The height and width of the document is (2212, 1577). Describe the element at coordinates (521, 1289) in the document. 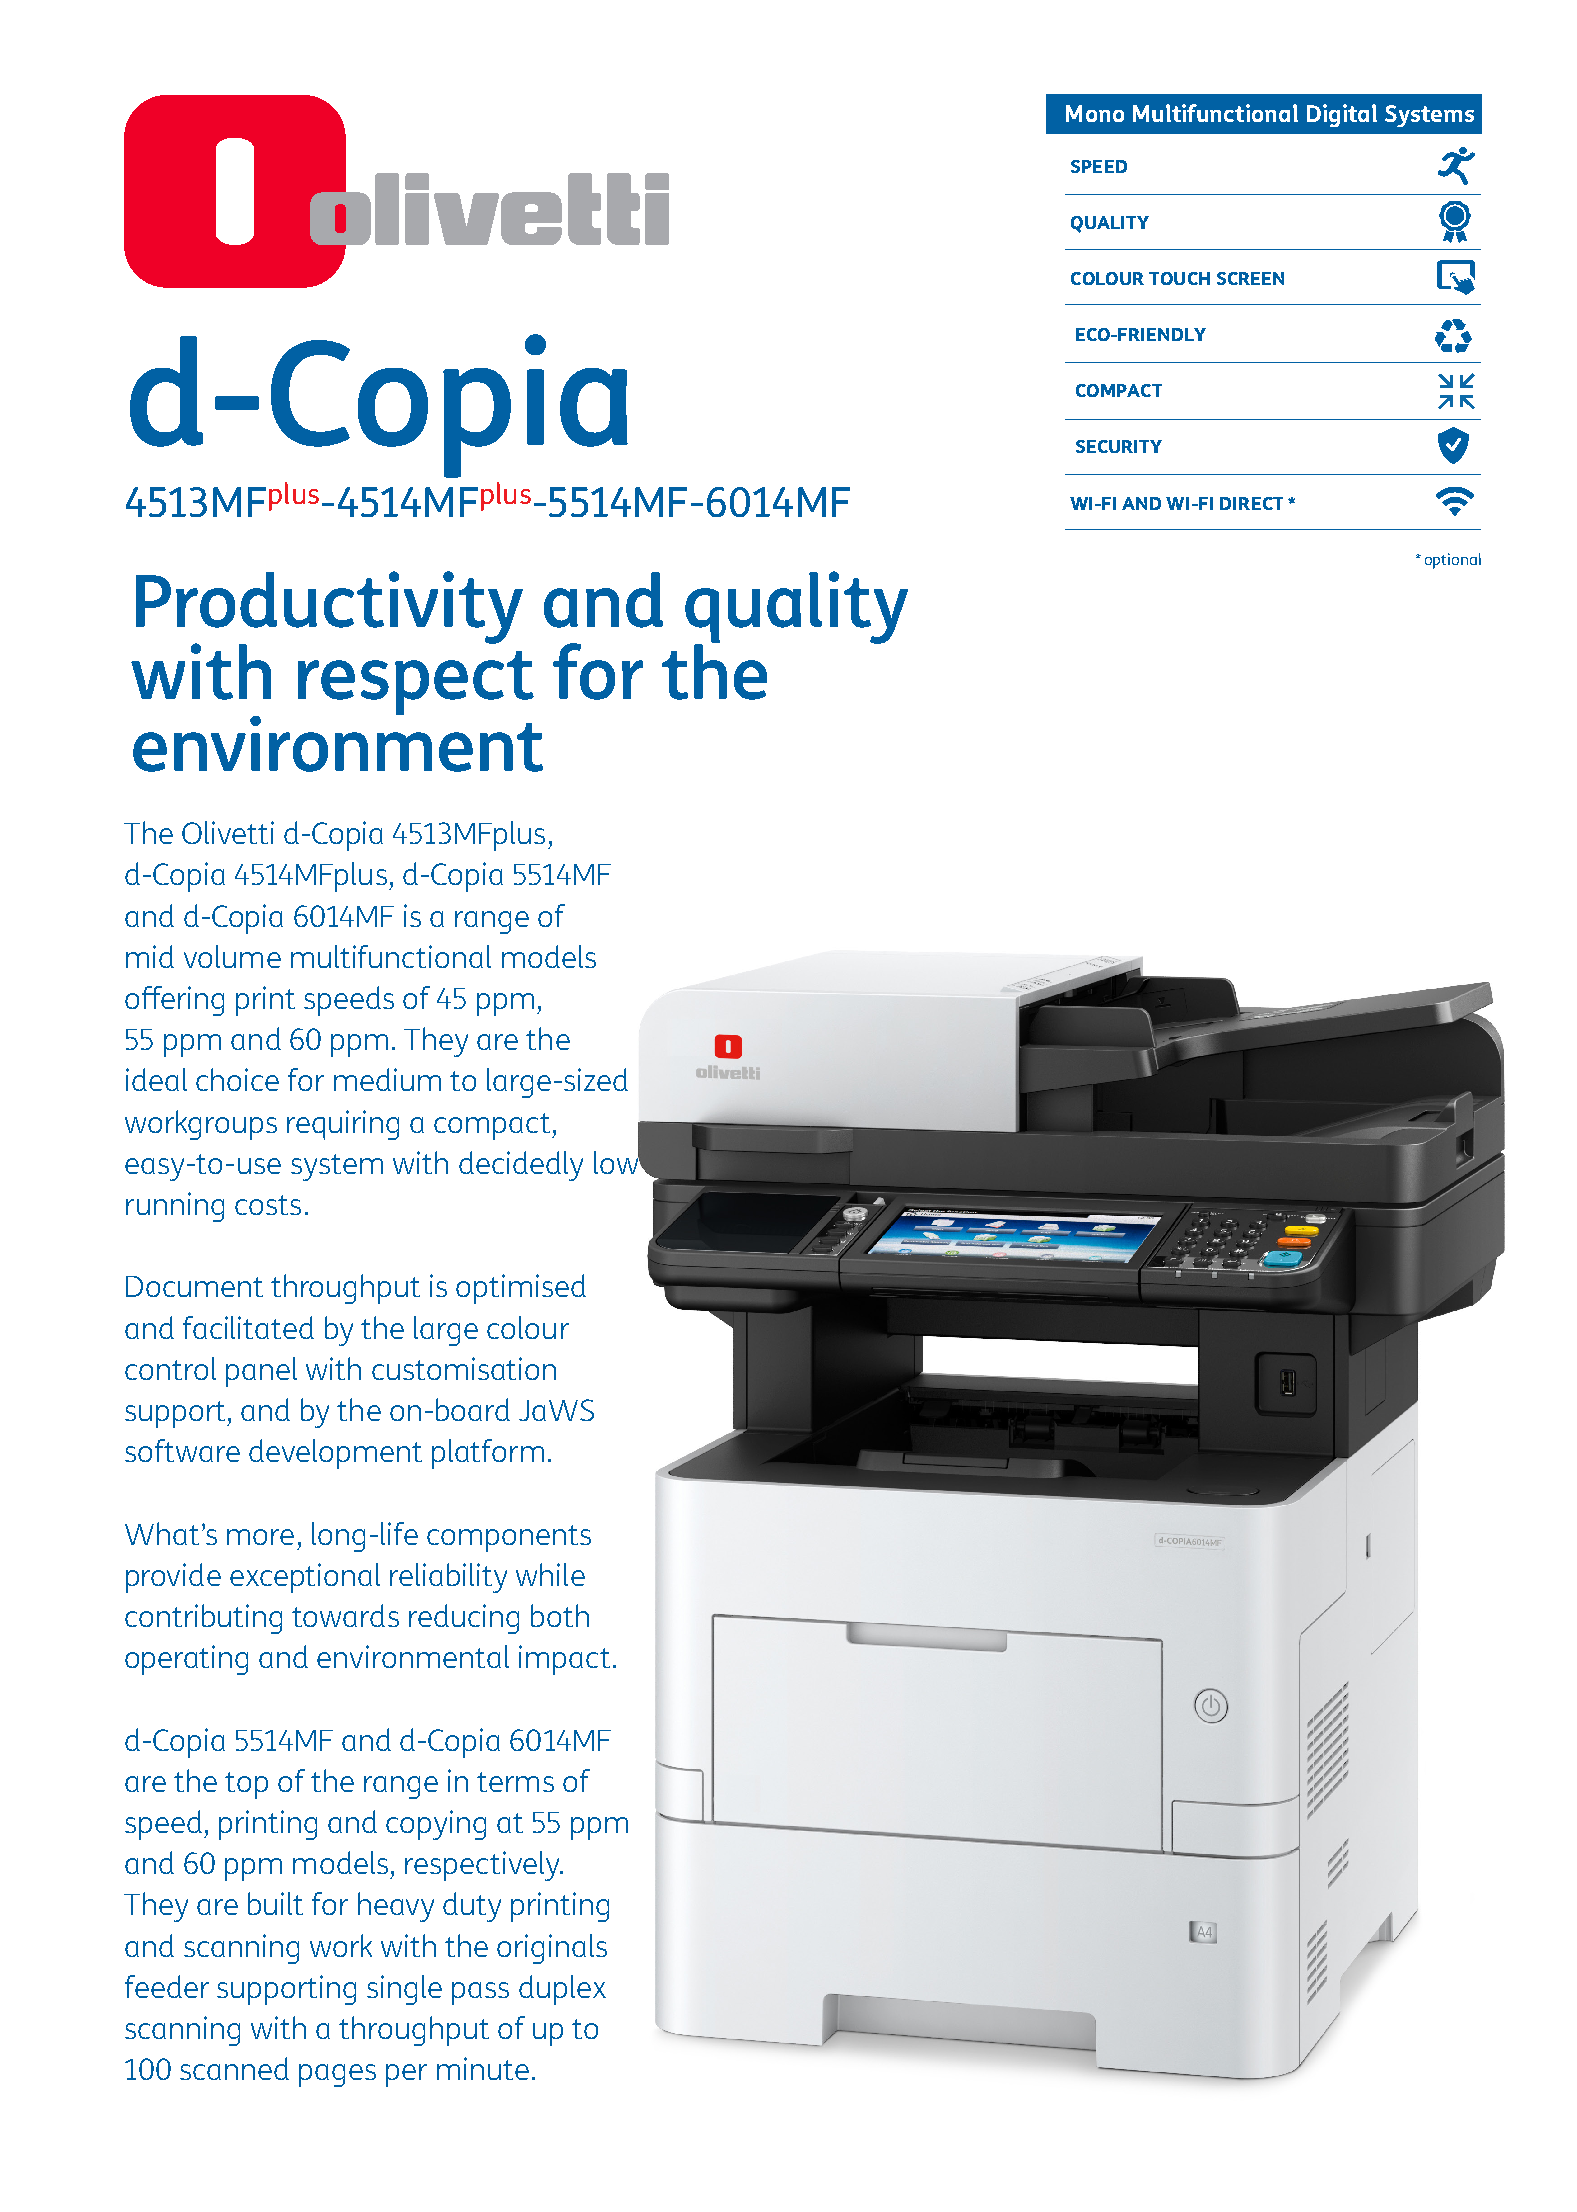

I see `optimised` at that location.
